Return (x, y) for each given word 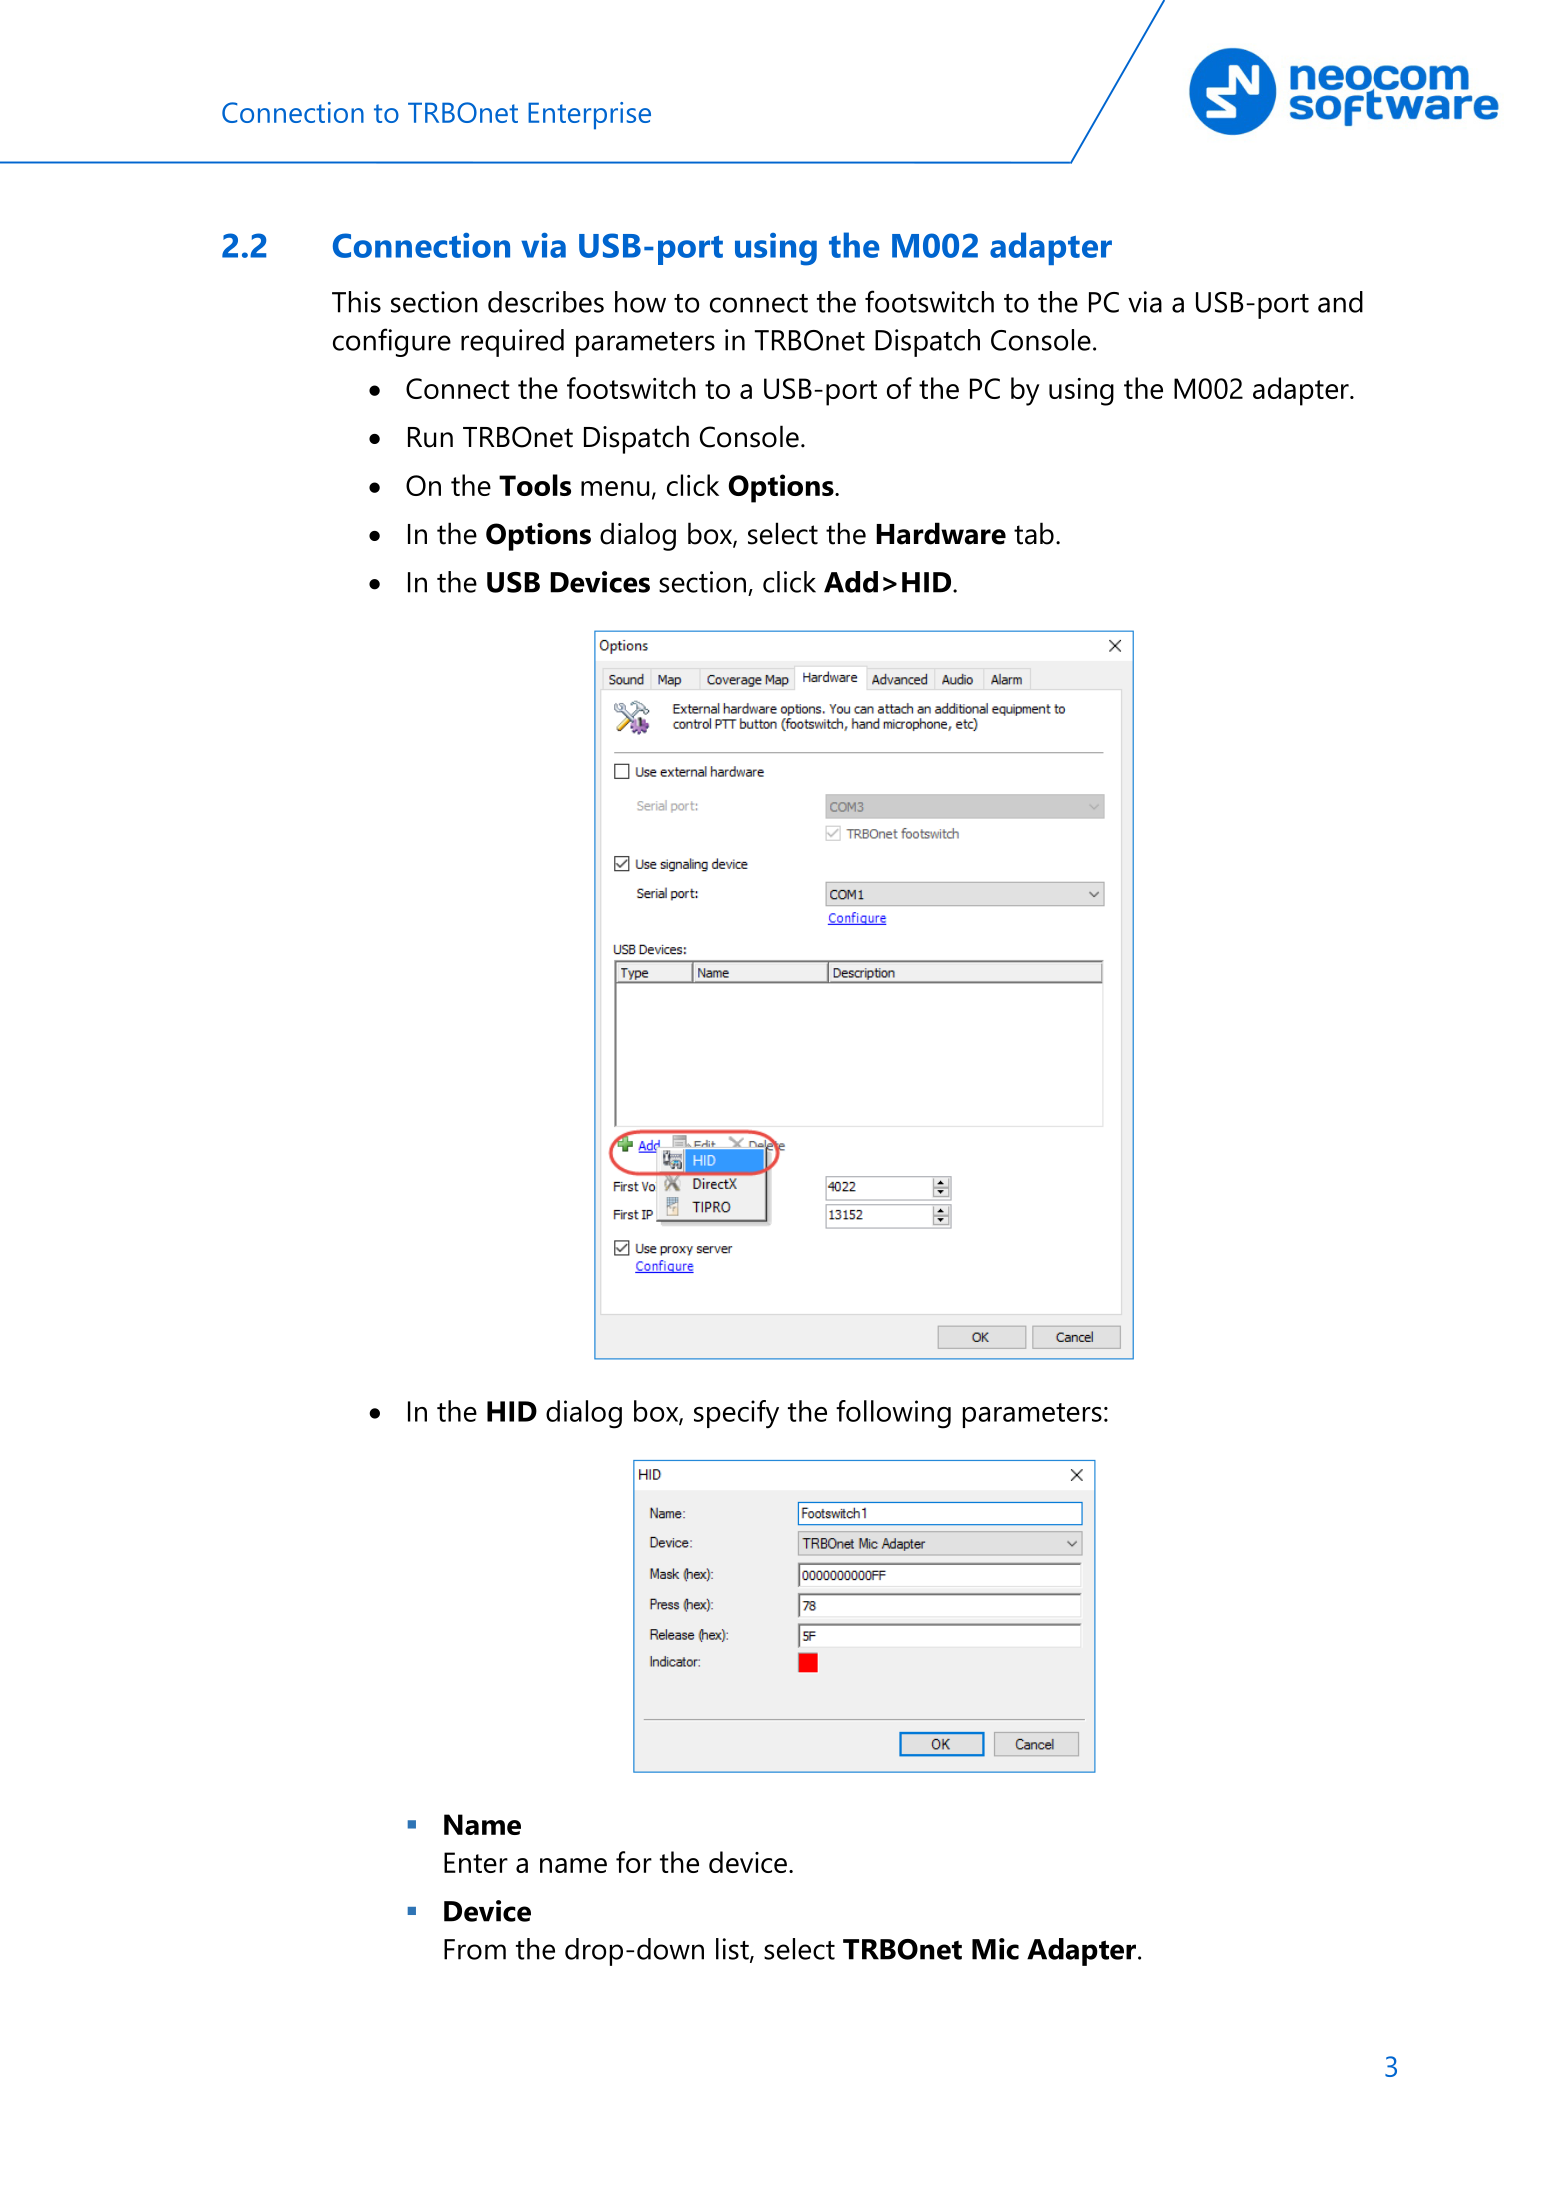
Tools (535, 485)
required (512, 343)
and (1340, 302)
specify (736, 1414)
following (893, 1414)
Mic (995, 1949)
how (640, 302)
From (475, 1949)
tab (1034, 533)
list (733, 1950)
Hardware (941, 533)
